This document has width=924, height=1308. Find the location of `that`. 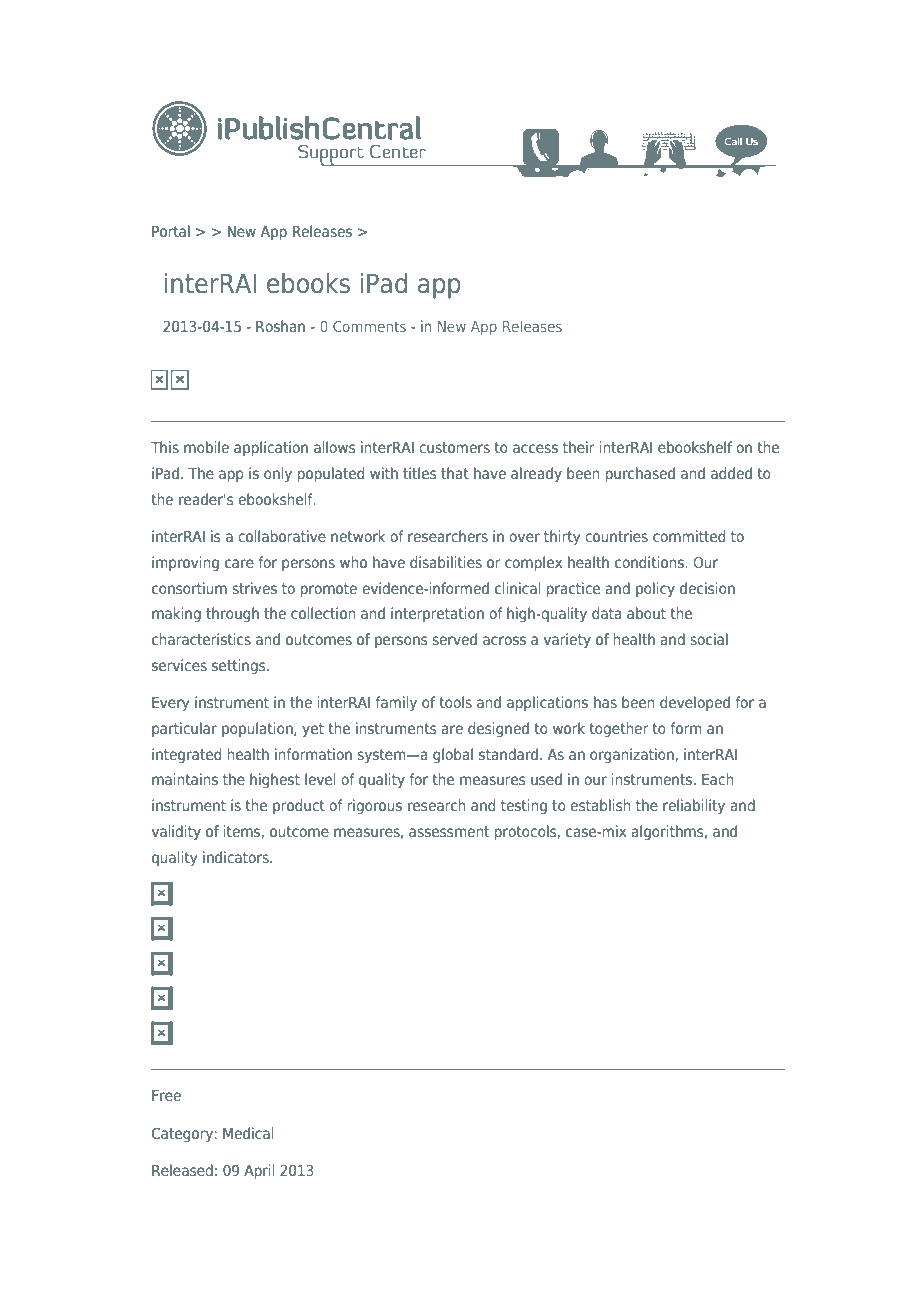

that is located at coordinates (455, 473).
